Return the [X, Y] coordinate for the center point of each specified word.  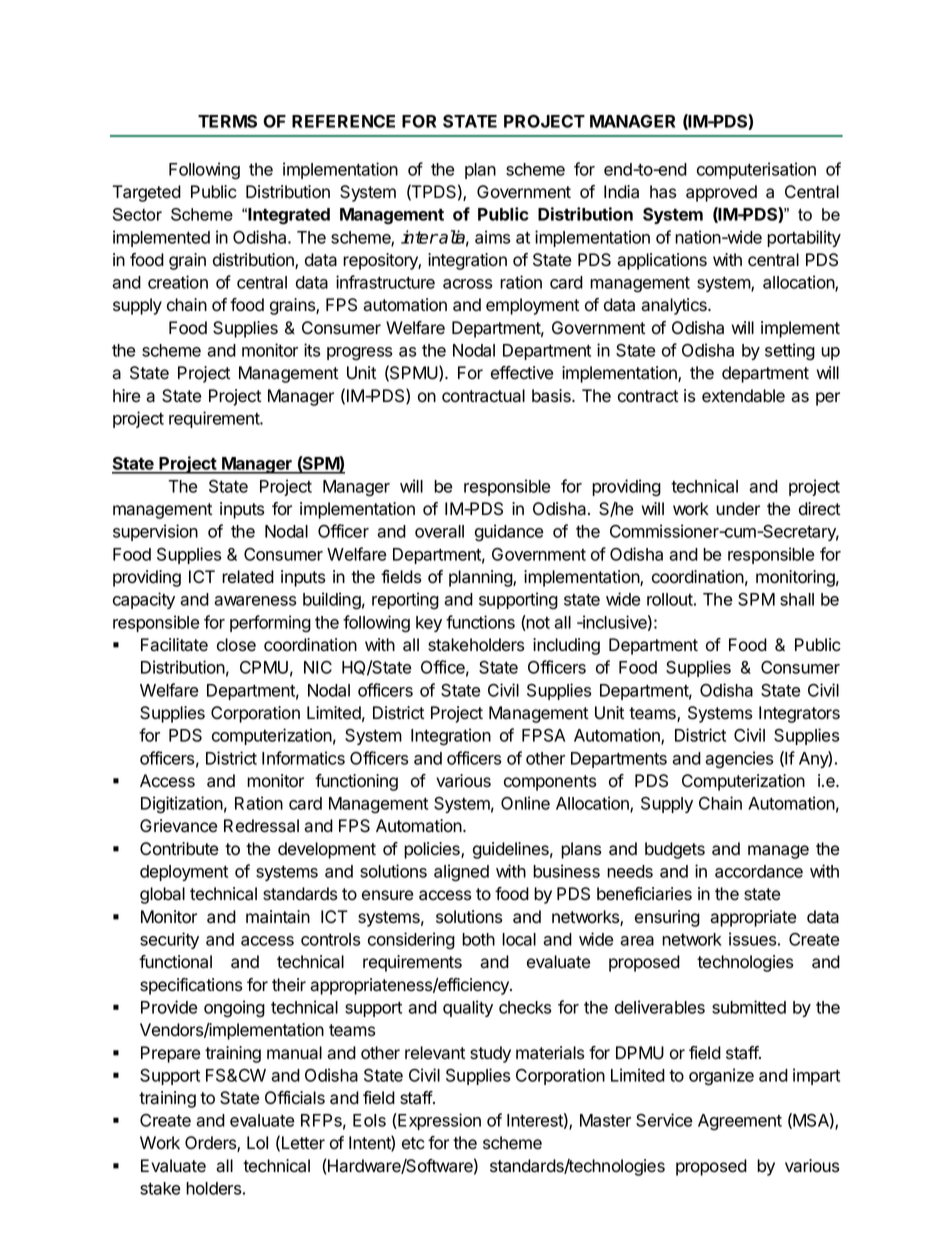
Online [525, 803]
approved [721, 193]
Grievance [178, 826]
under [738, 509]
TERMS [227, 121]
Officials [295, 1098]
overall [439, 531]
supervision [155, 532]
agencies [739, 760]
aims [492, 237]
